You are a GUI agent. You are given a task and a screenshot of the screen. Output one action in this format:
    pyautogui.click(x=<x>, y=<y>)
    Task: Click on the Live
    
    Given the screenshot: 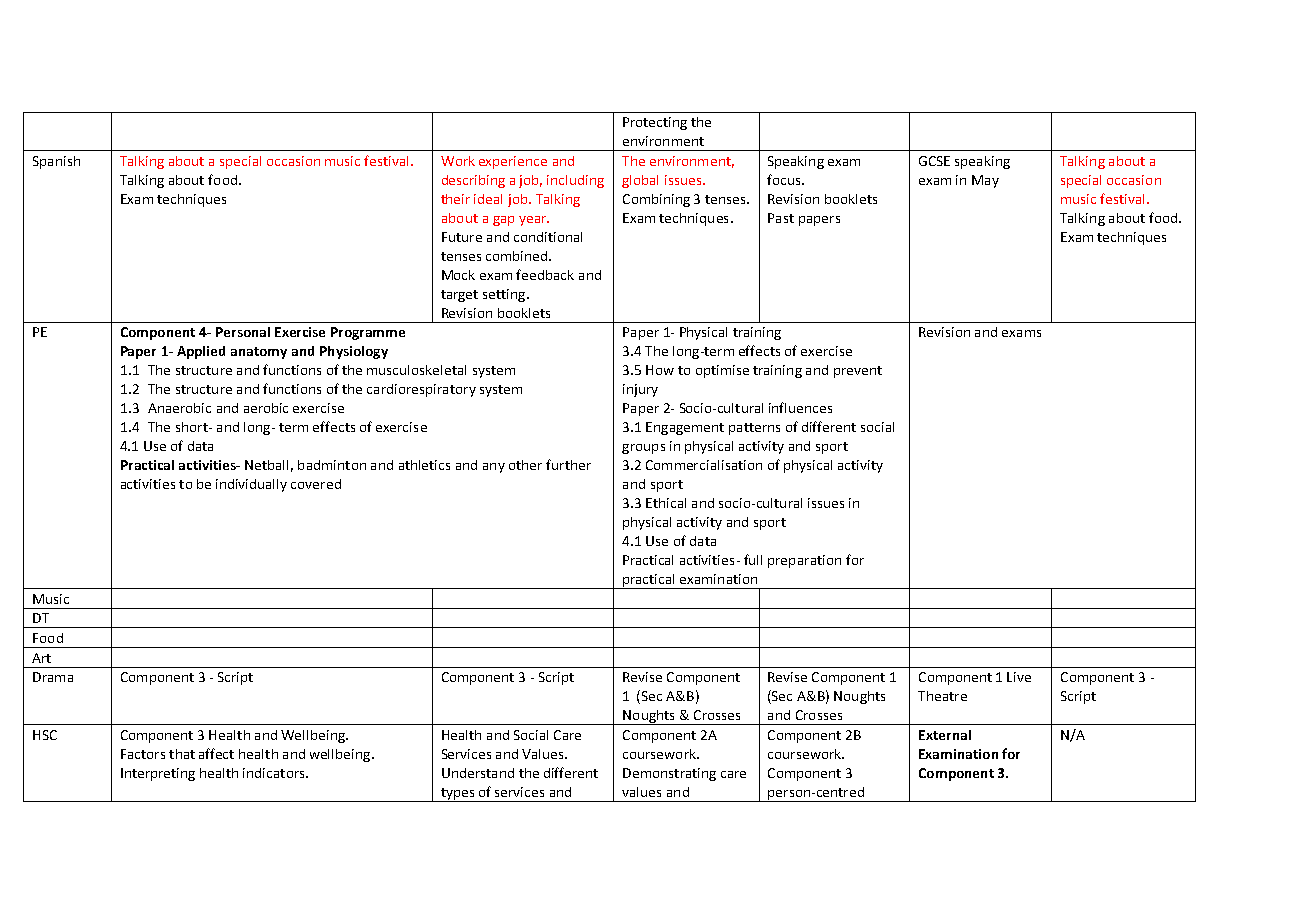 What is the action you would take?
    pyautogui.click(x=1019, y=677)
